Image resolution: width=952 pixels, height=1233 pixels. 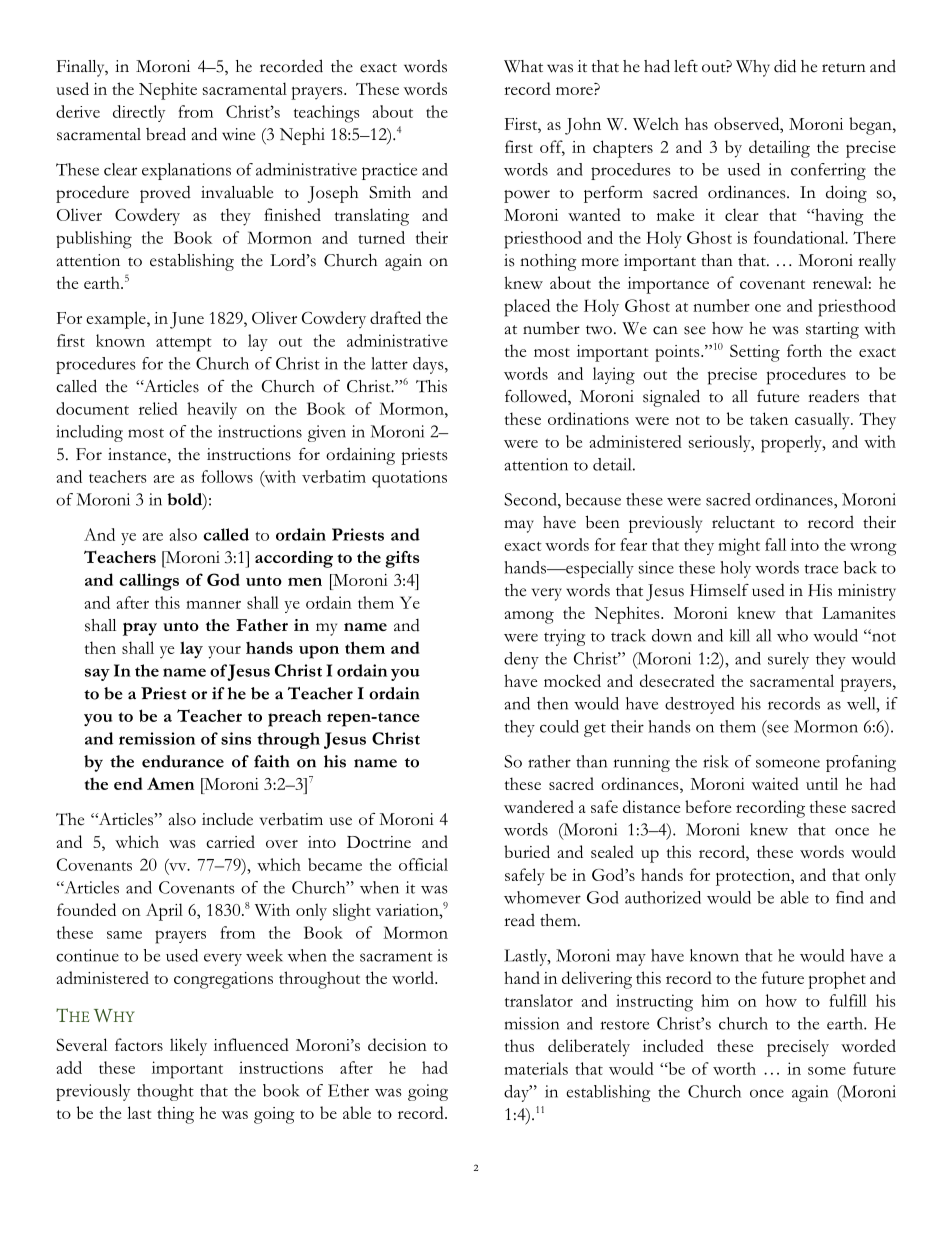 I want to click on What, so click(x=523, y=66).
